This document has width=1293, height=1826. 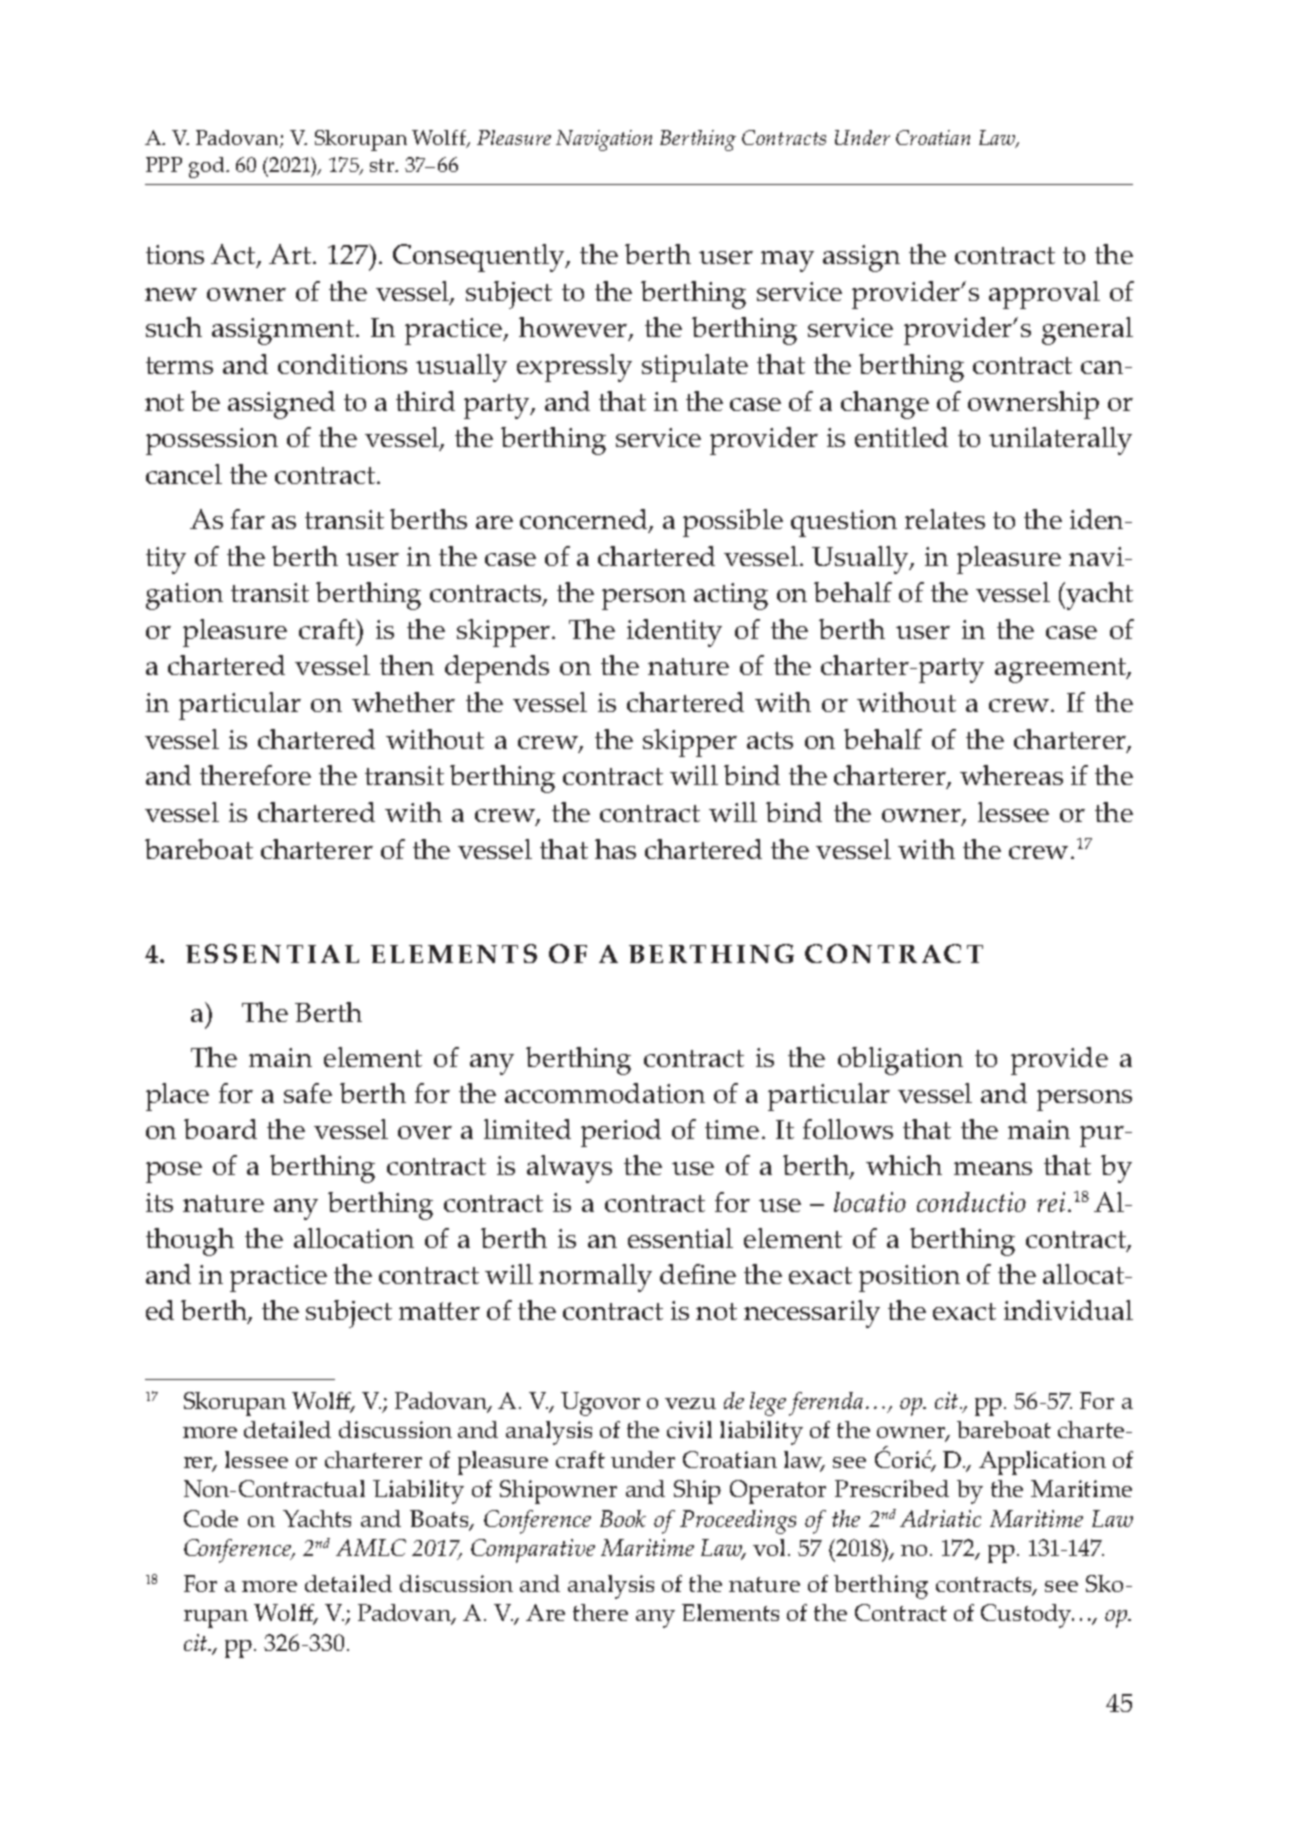 What do you see at coordinates (623, 1518) in the document?
I see `Book` at bounding box center [623, 1518].
